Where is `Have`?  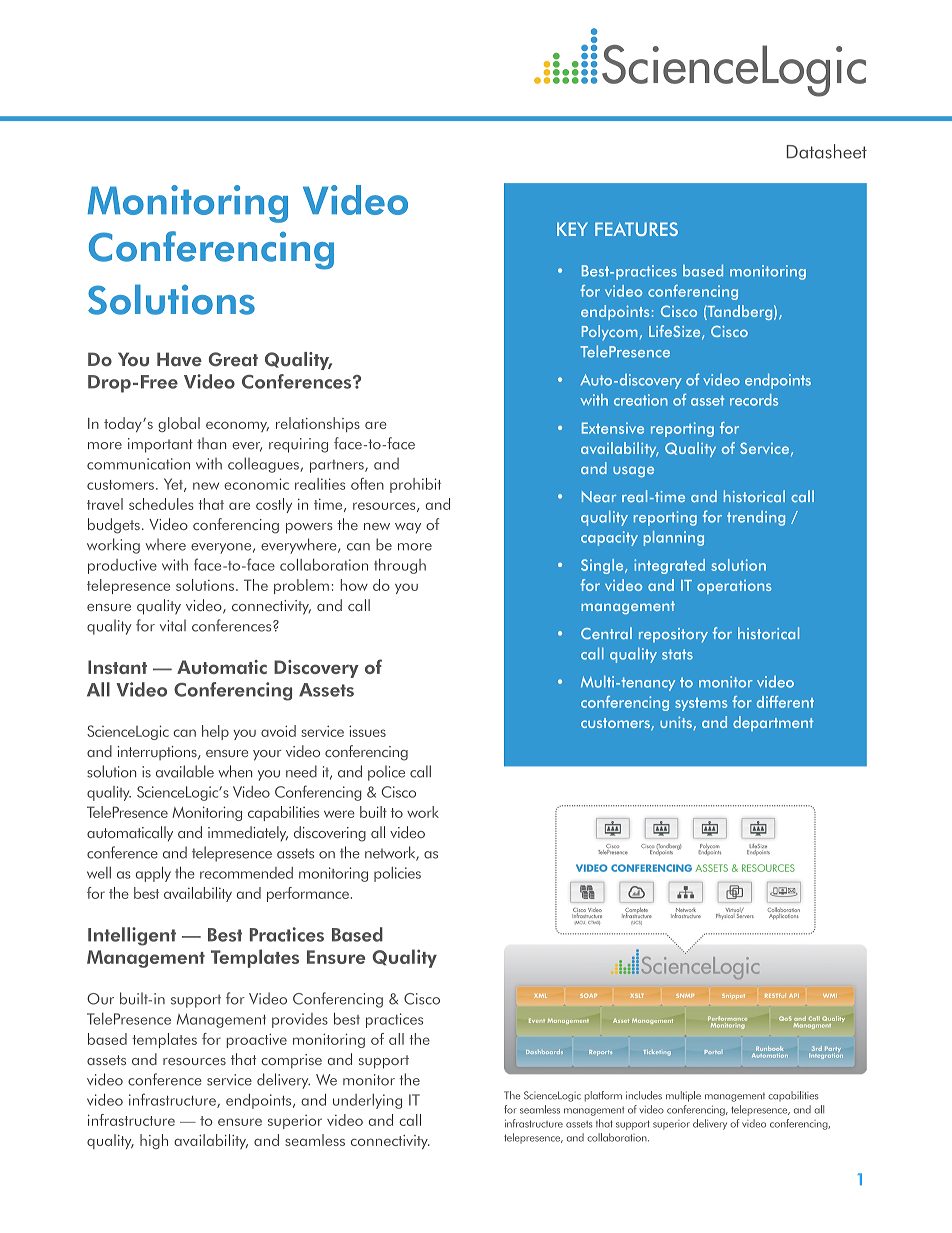 Have is located at coordinates (179, 359).
